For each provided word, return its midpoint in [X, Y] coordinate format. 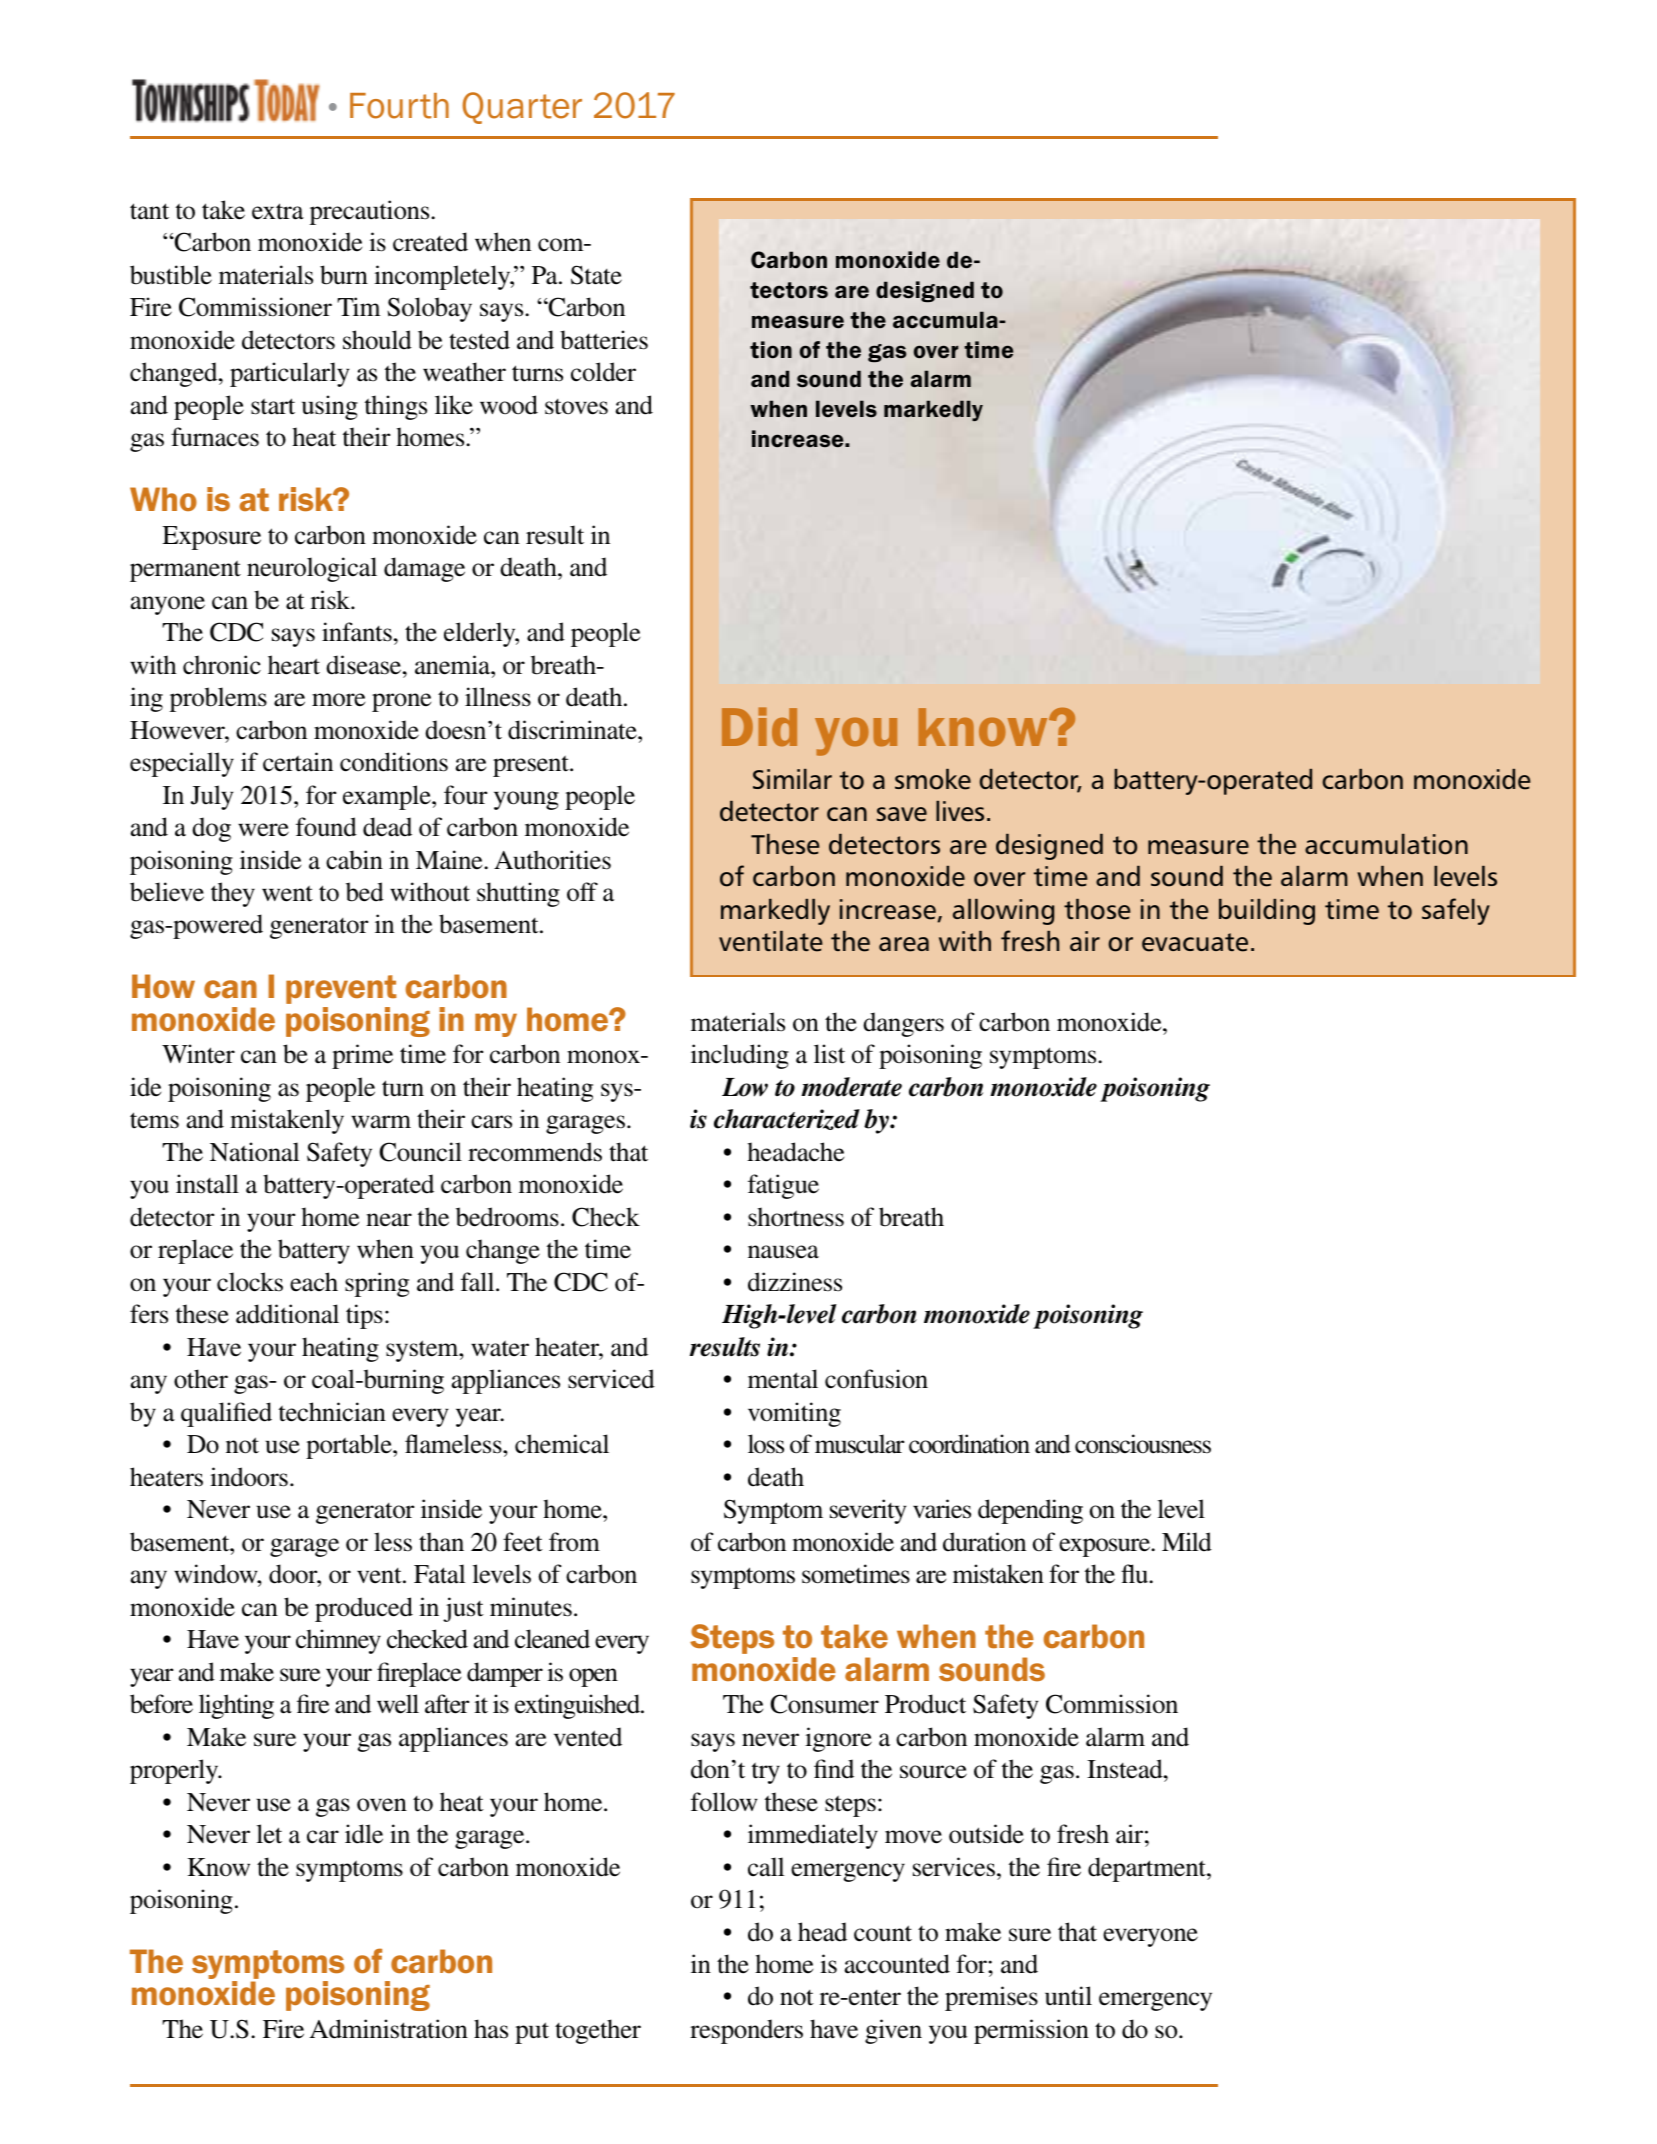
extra [278, 211]
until [1068, 1996]
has [491, 2029]
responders [746, 2031]
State [596, 275]
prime [362, 1056]
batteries [604, 340]
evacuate [1195, 942]
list [829, 1054]
